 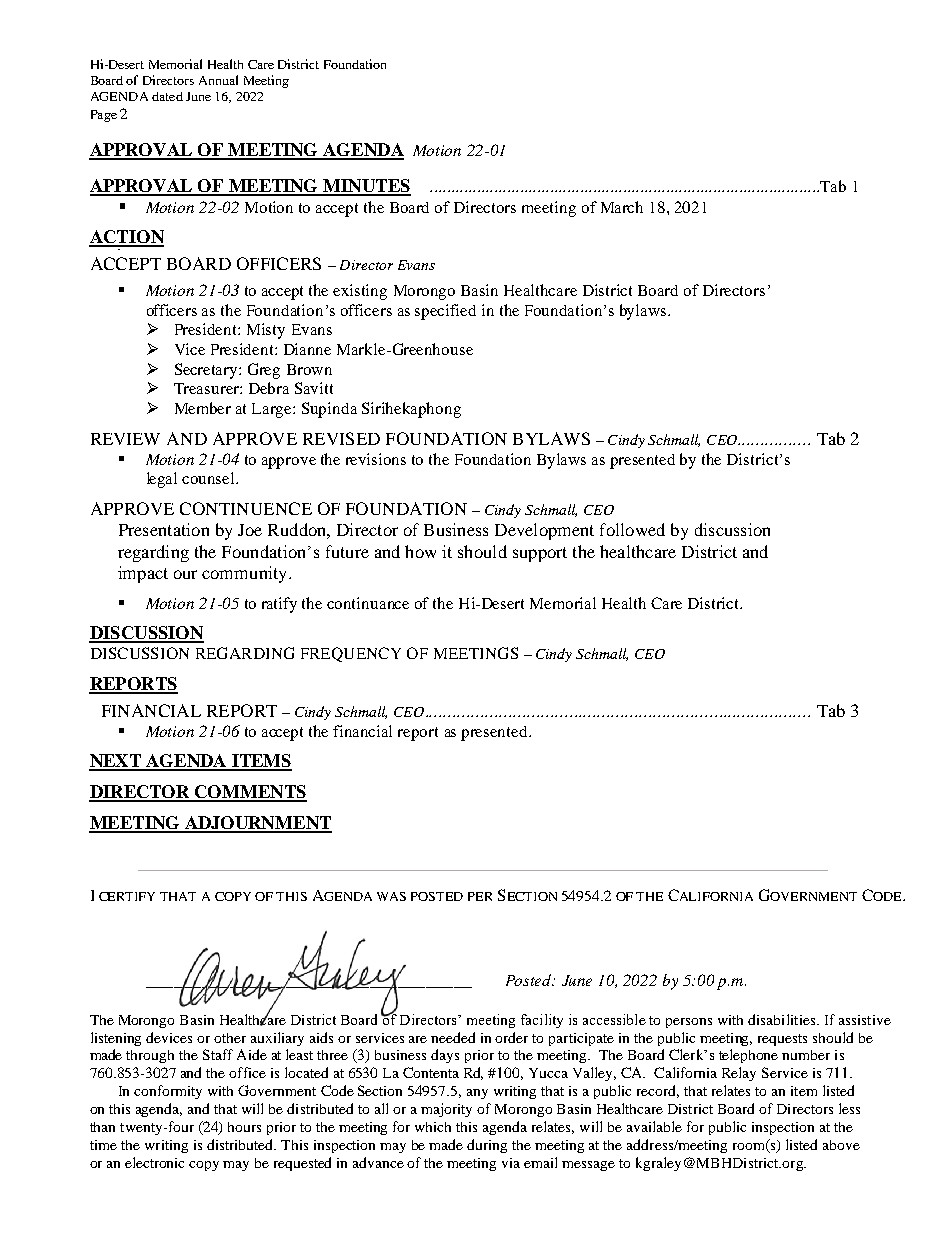 What do you see at coordinates (143, 574) in the page?
I see `impact` at bounding box center [143, 574].
